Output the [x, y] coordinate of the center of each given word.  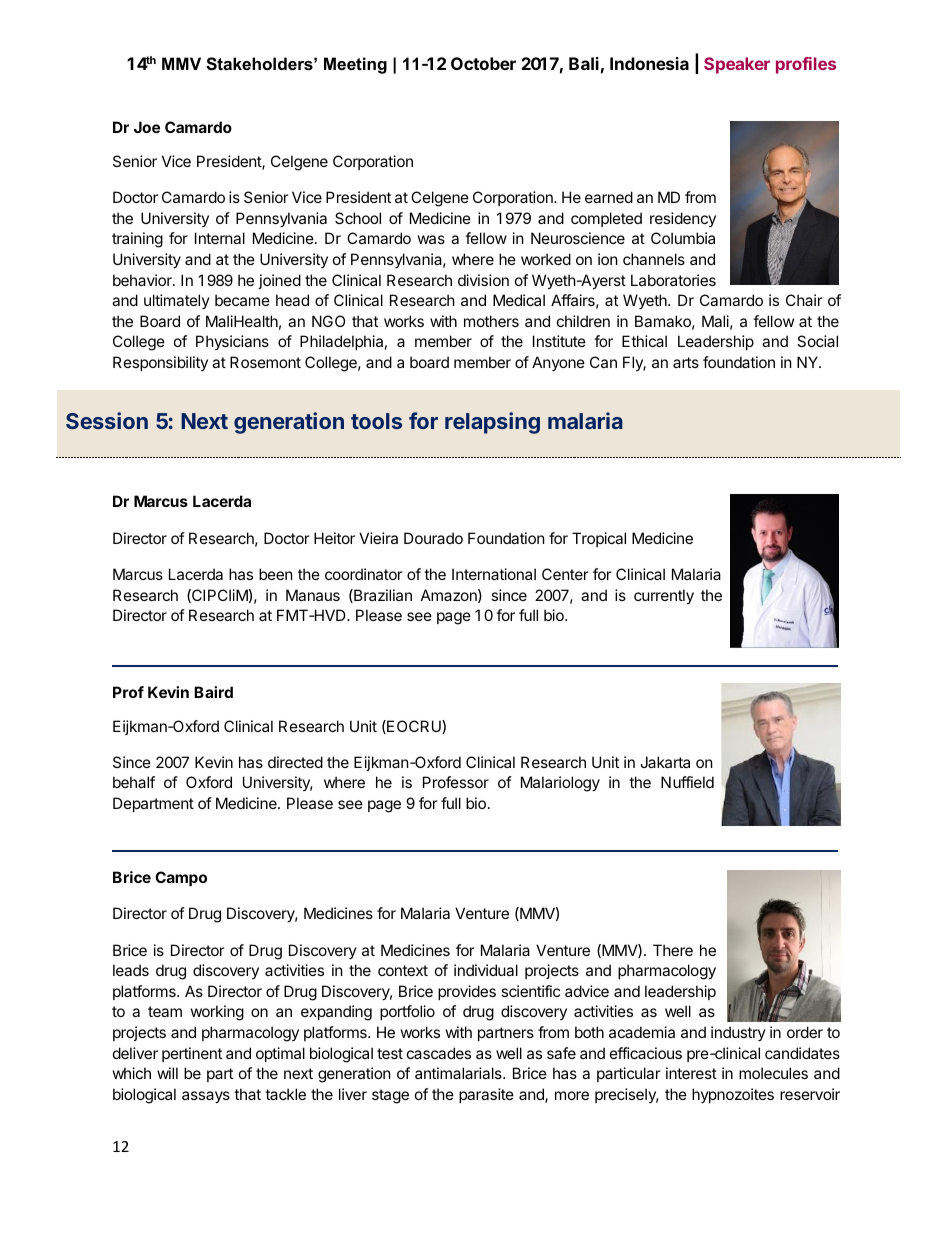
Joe [147, 127]
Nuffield [687, 782]
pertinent [192, 1054]
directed [295, 762]
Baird [213, 692]
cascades [439, 1053]
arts [686, 362]
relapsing [492, 423]
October [483, 63]
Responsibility [160, 363]
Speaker [737, 65]
